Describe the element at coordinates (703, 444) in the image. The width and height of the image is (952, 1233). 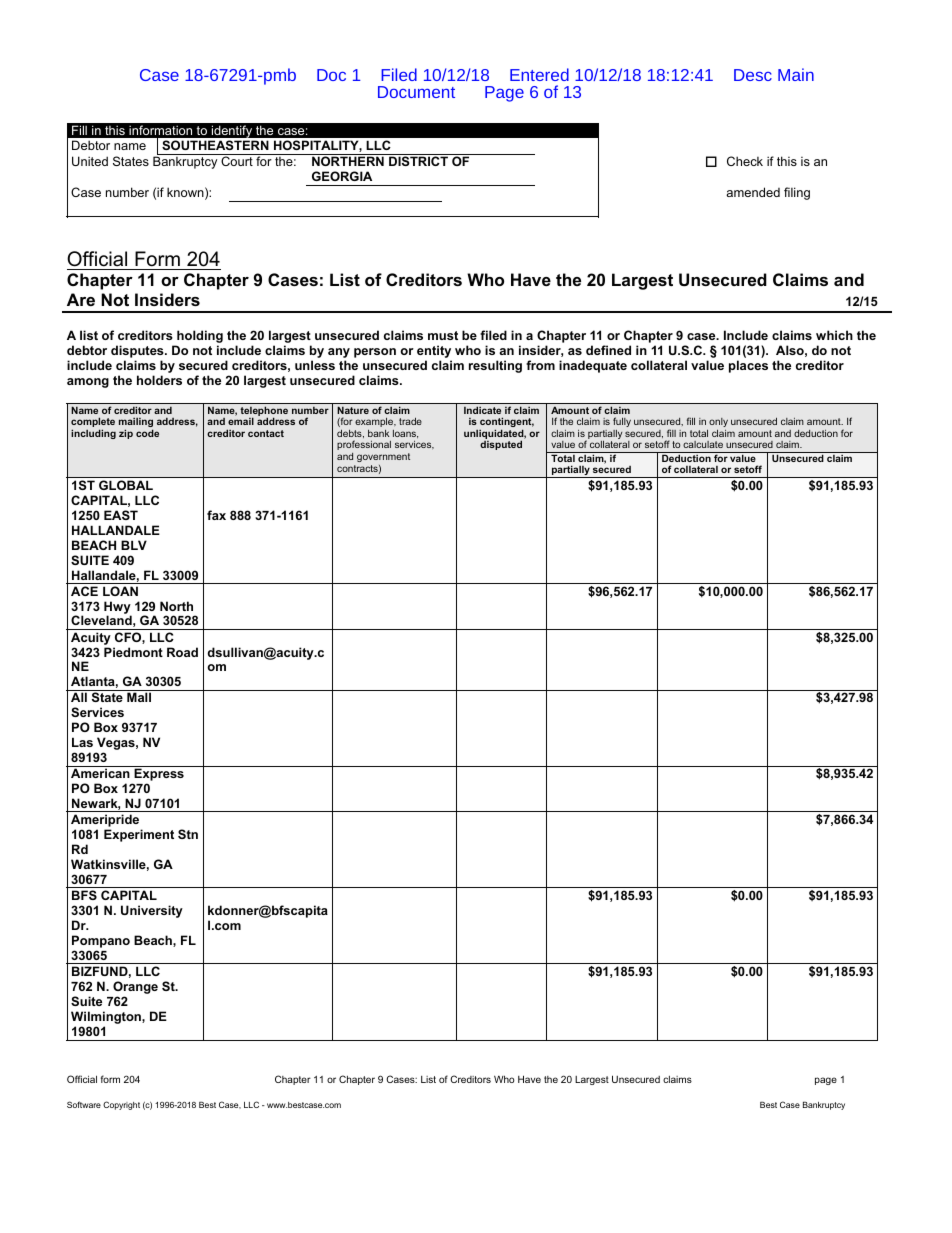
I see `calculate` at that location.
